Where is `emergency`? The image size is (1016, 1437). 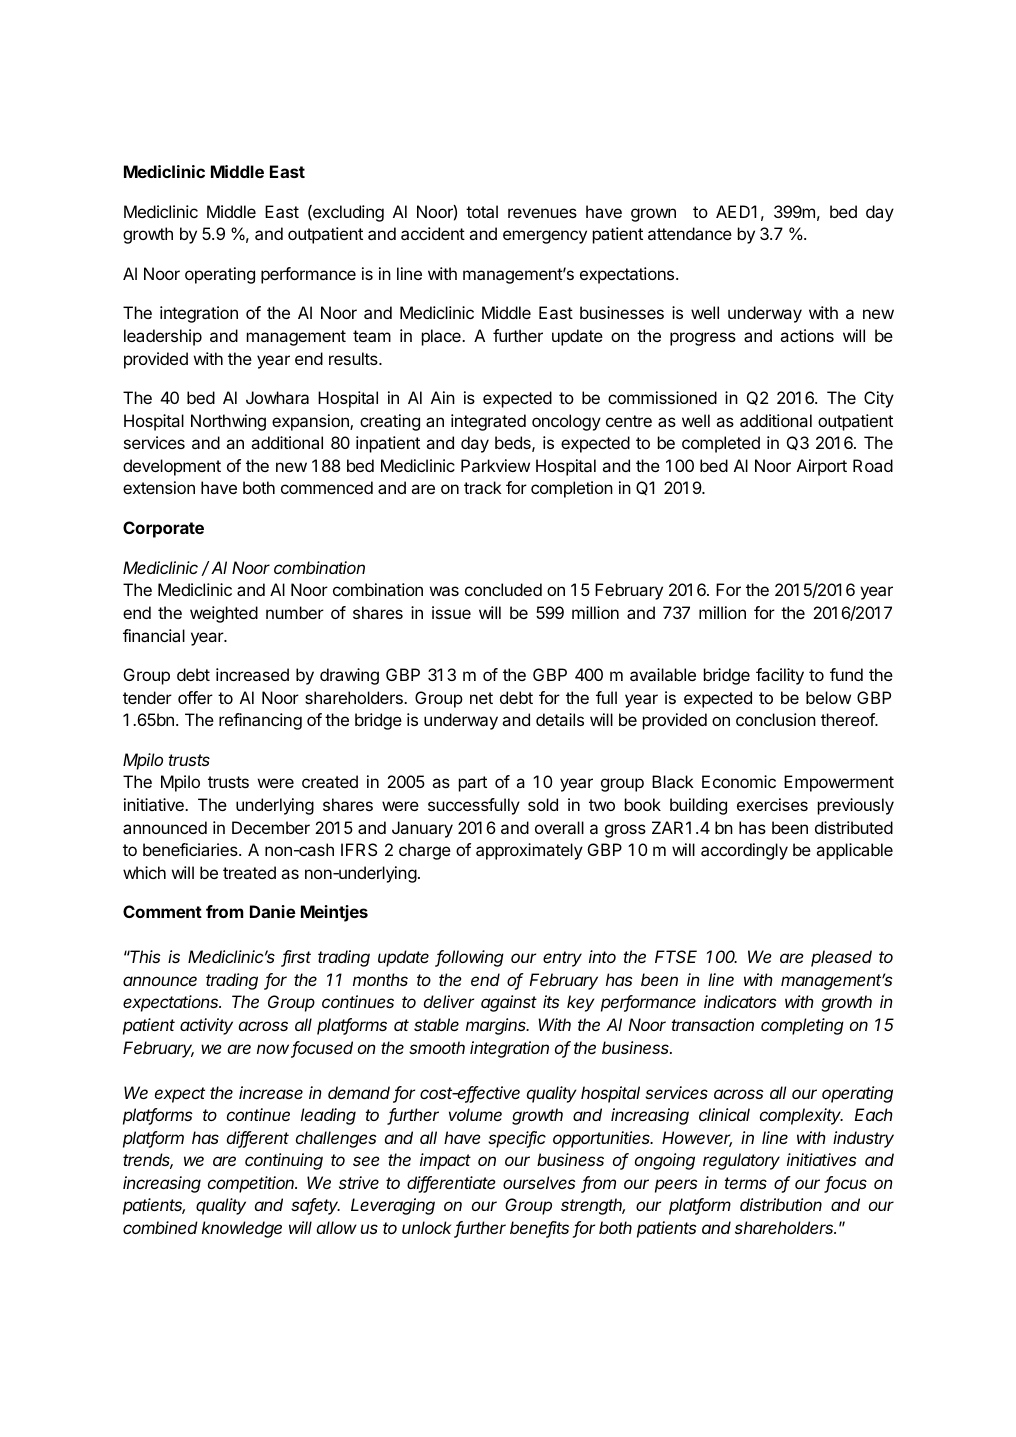 emergency is located at coordinates (545, 237).
